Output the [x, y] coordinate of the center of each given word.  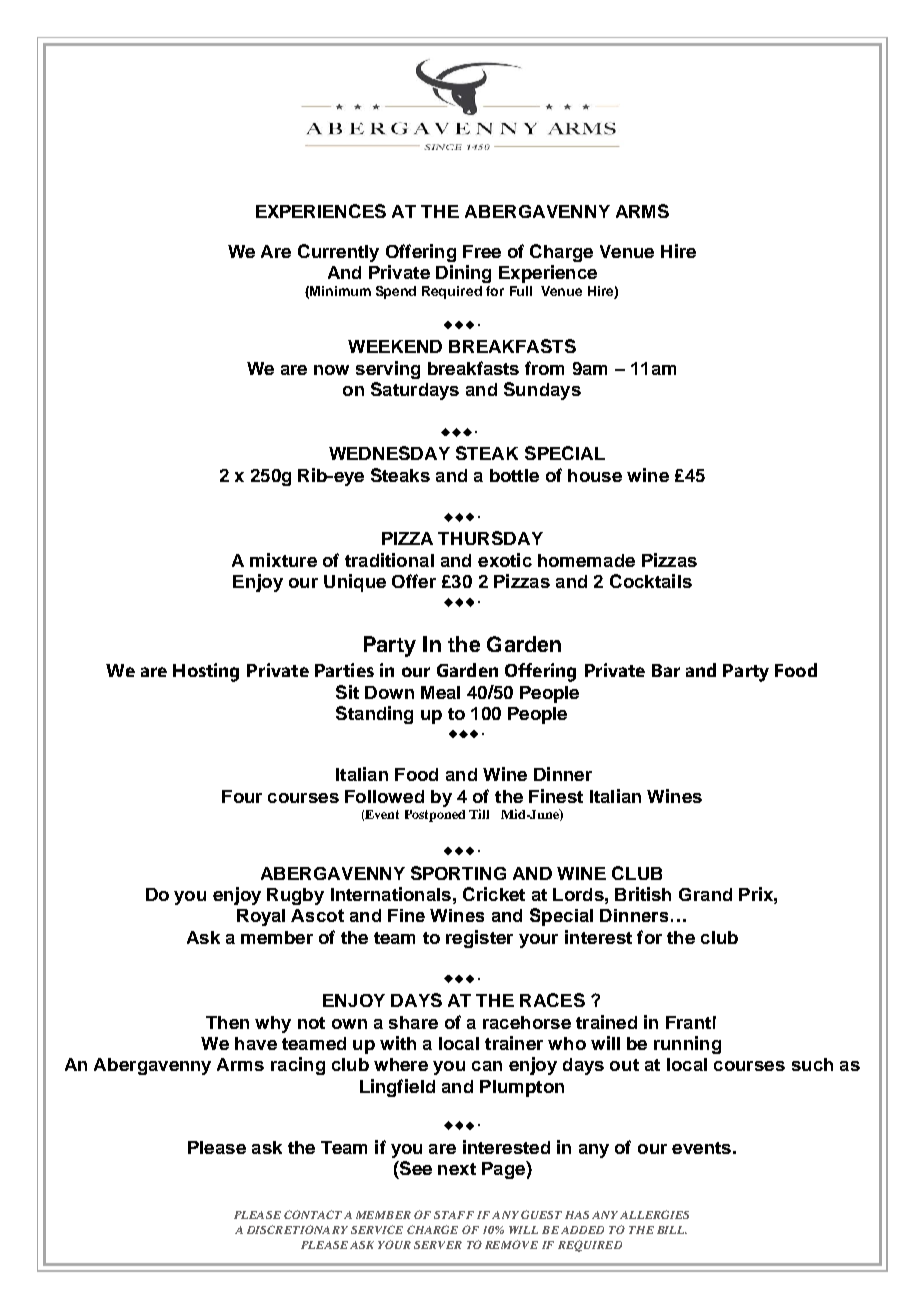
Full [521, 291]
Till [479, 814]
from [544, 368]
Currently [338, 253]
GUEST [541, 1214]
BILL [672, 1230]
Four [242, 796]
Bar [666, 670]
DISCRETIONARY [297, 1229]
